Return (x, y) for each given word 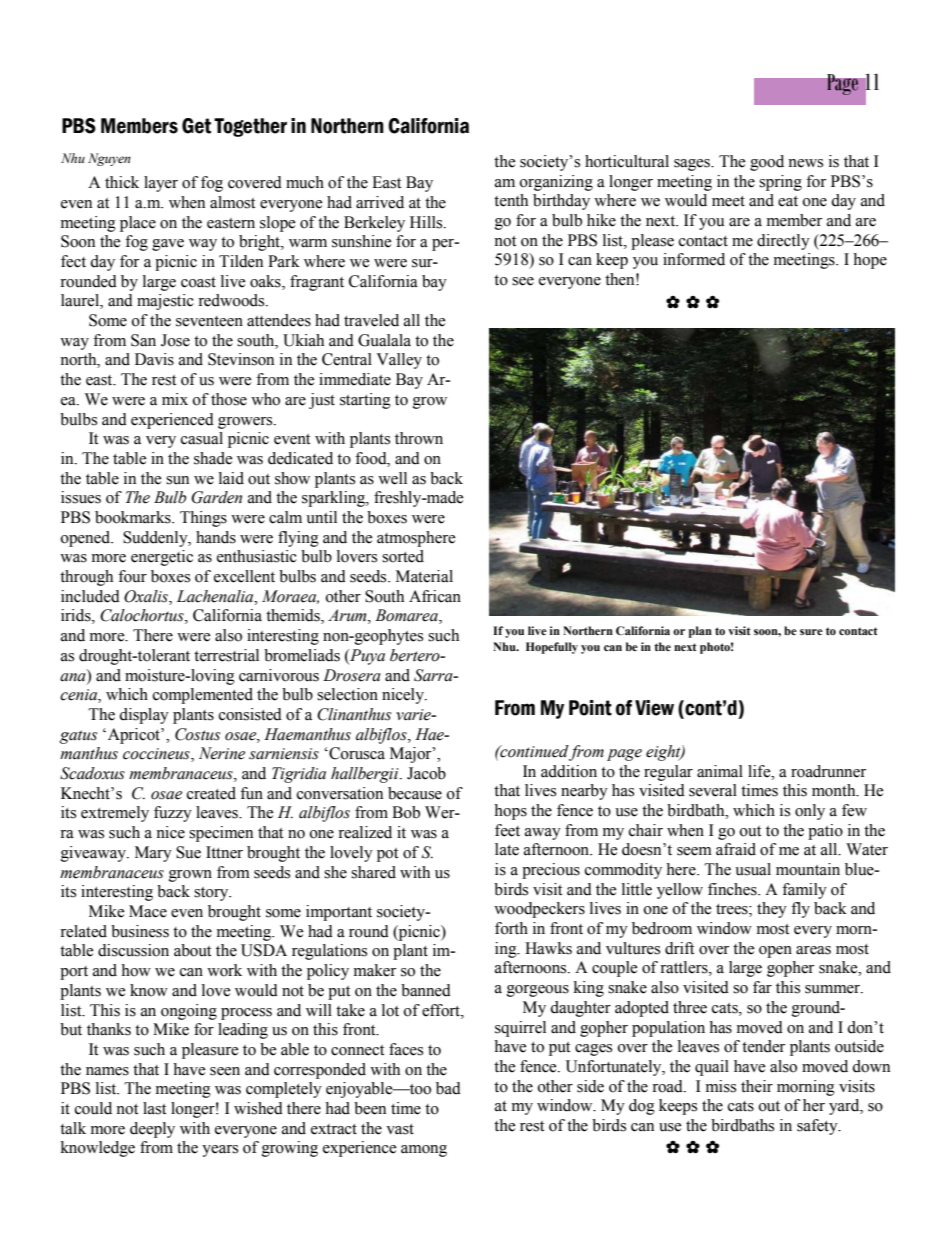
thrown (419, 438)
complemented (203, 696)
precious (551, 871)
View (654, 708)
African (435, 596)
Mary (153, 854)
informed (694, 259)
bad (448, 1088)
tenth (511, 200)
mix (175, 399)
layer (161, 184)
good (767, 163)
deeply (152, 1130)
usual (753, 869)
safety (818, 1127)
